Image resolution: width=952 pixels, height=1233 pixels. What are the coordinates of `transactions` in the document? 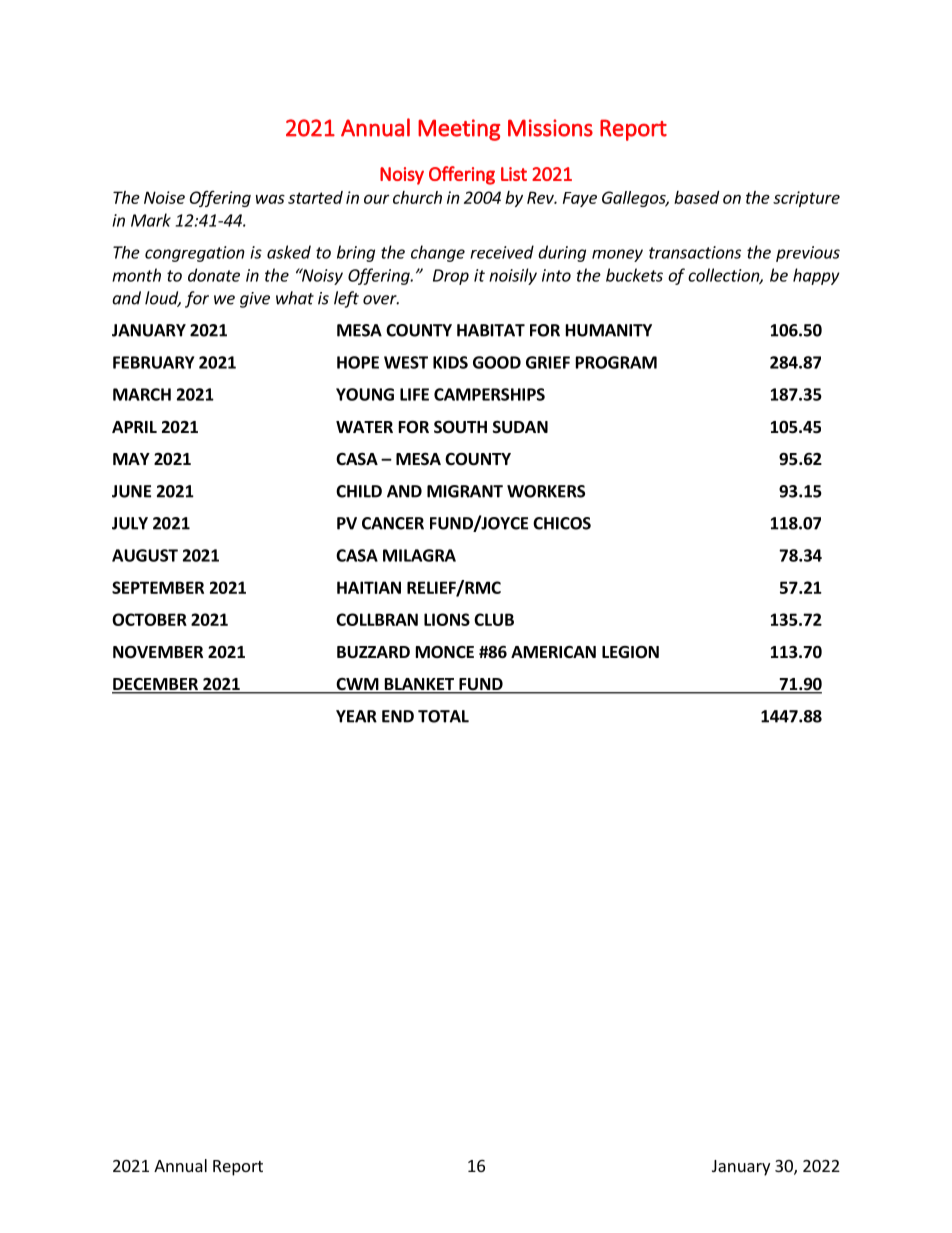 It's located at (695, 252).
